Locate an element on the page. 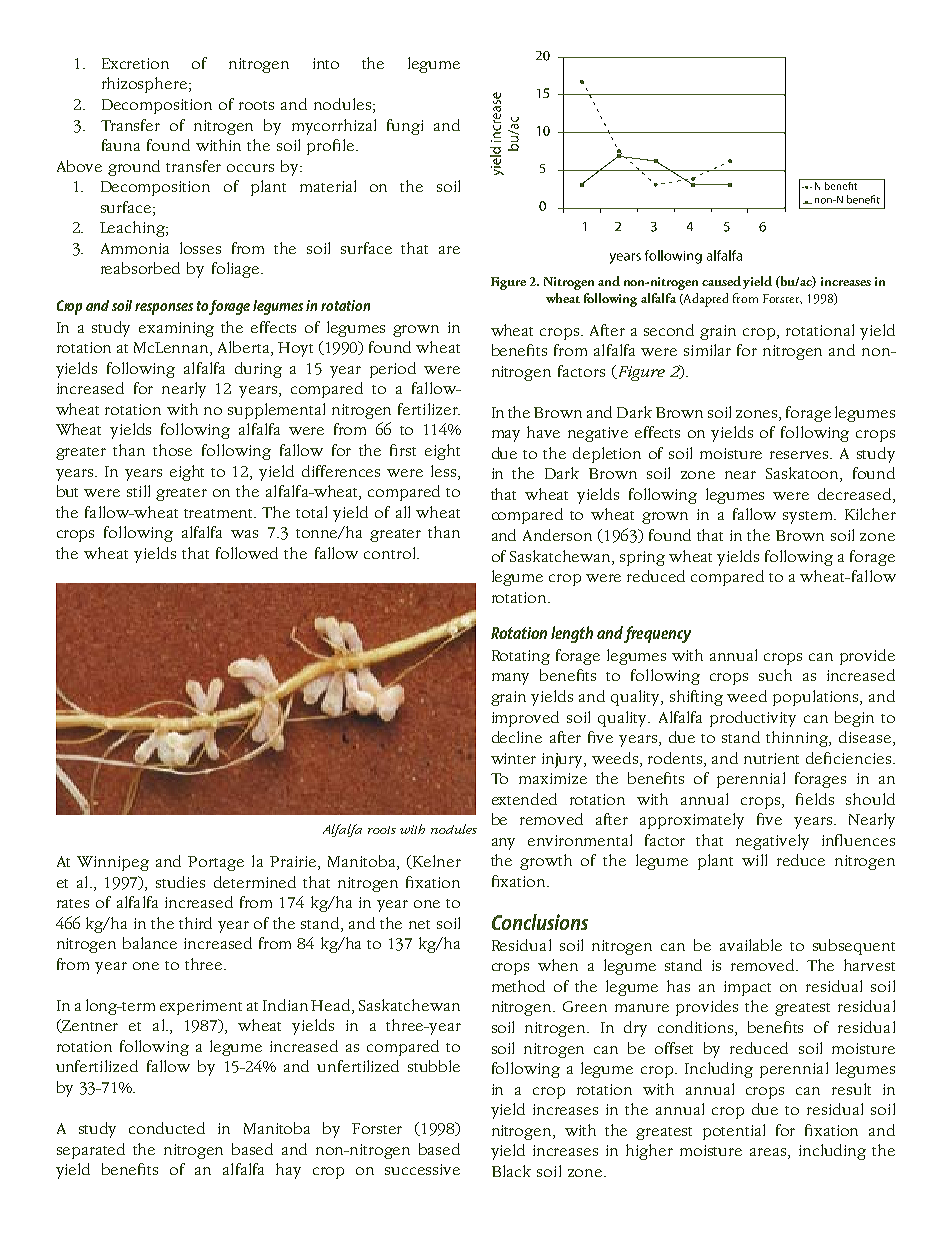 Image resolution: width=952 pixels, height=1233 pixels. rhizosphere is located at coordinates (144, 85).
